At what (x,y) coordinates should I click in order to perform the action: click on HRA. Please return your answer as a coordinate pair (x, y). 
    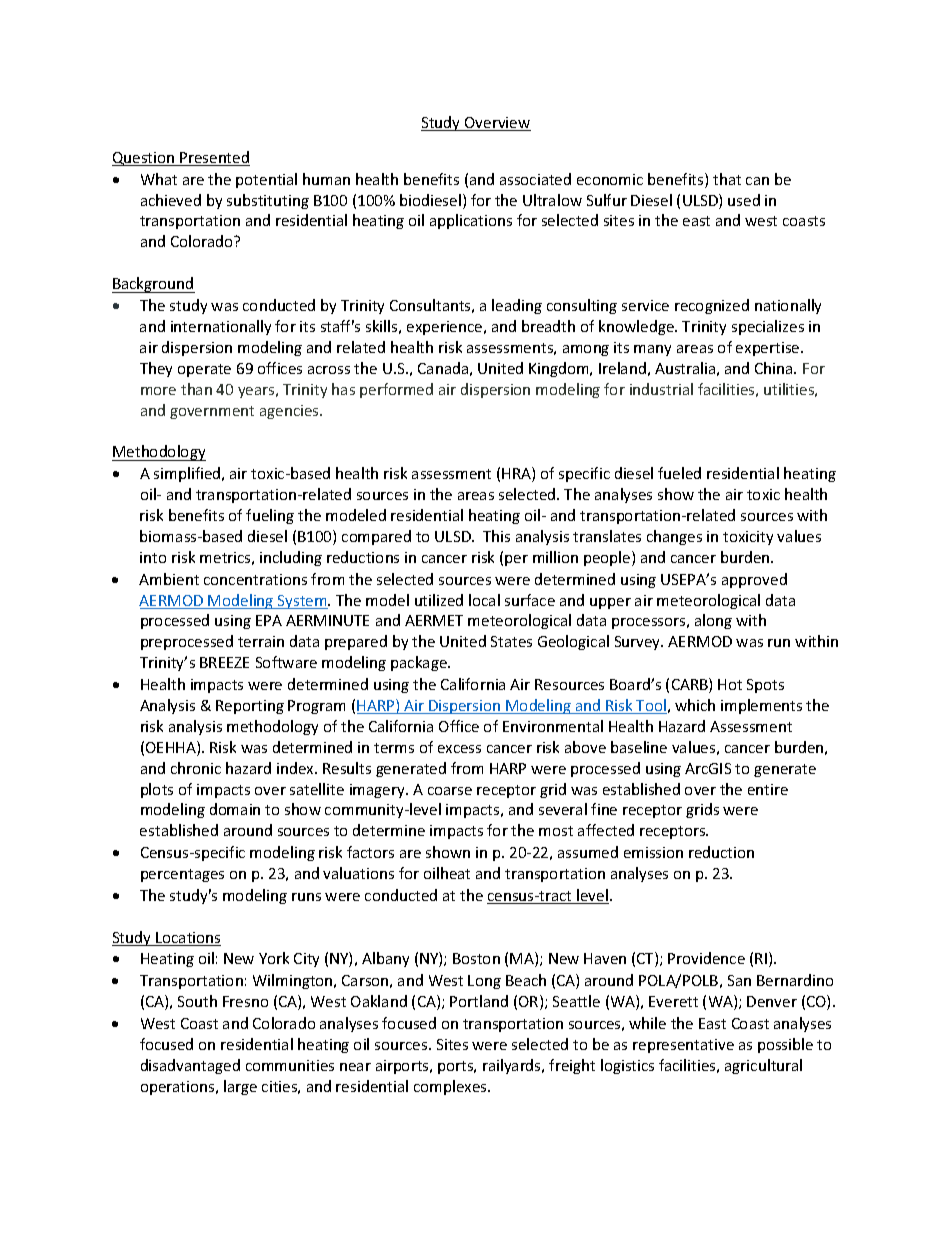
    Looking at the image, I should click on (517, 474).
